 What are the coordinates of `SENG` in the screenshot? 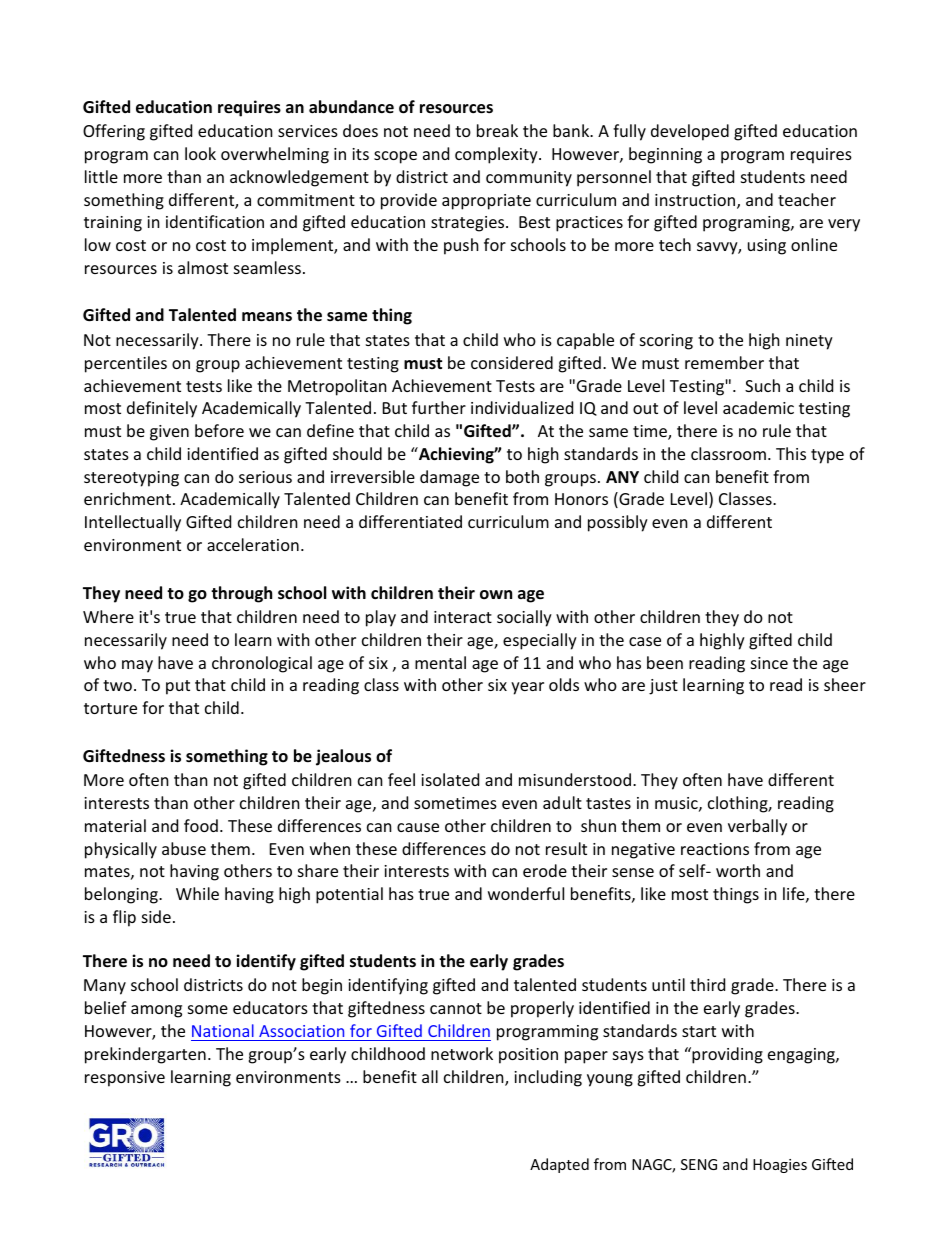 It's located at (699, 1164).
